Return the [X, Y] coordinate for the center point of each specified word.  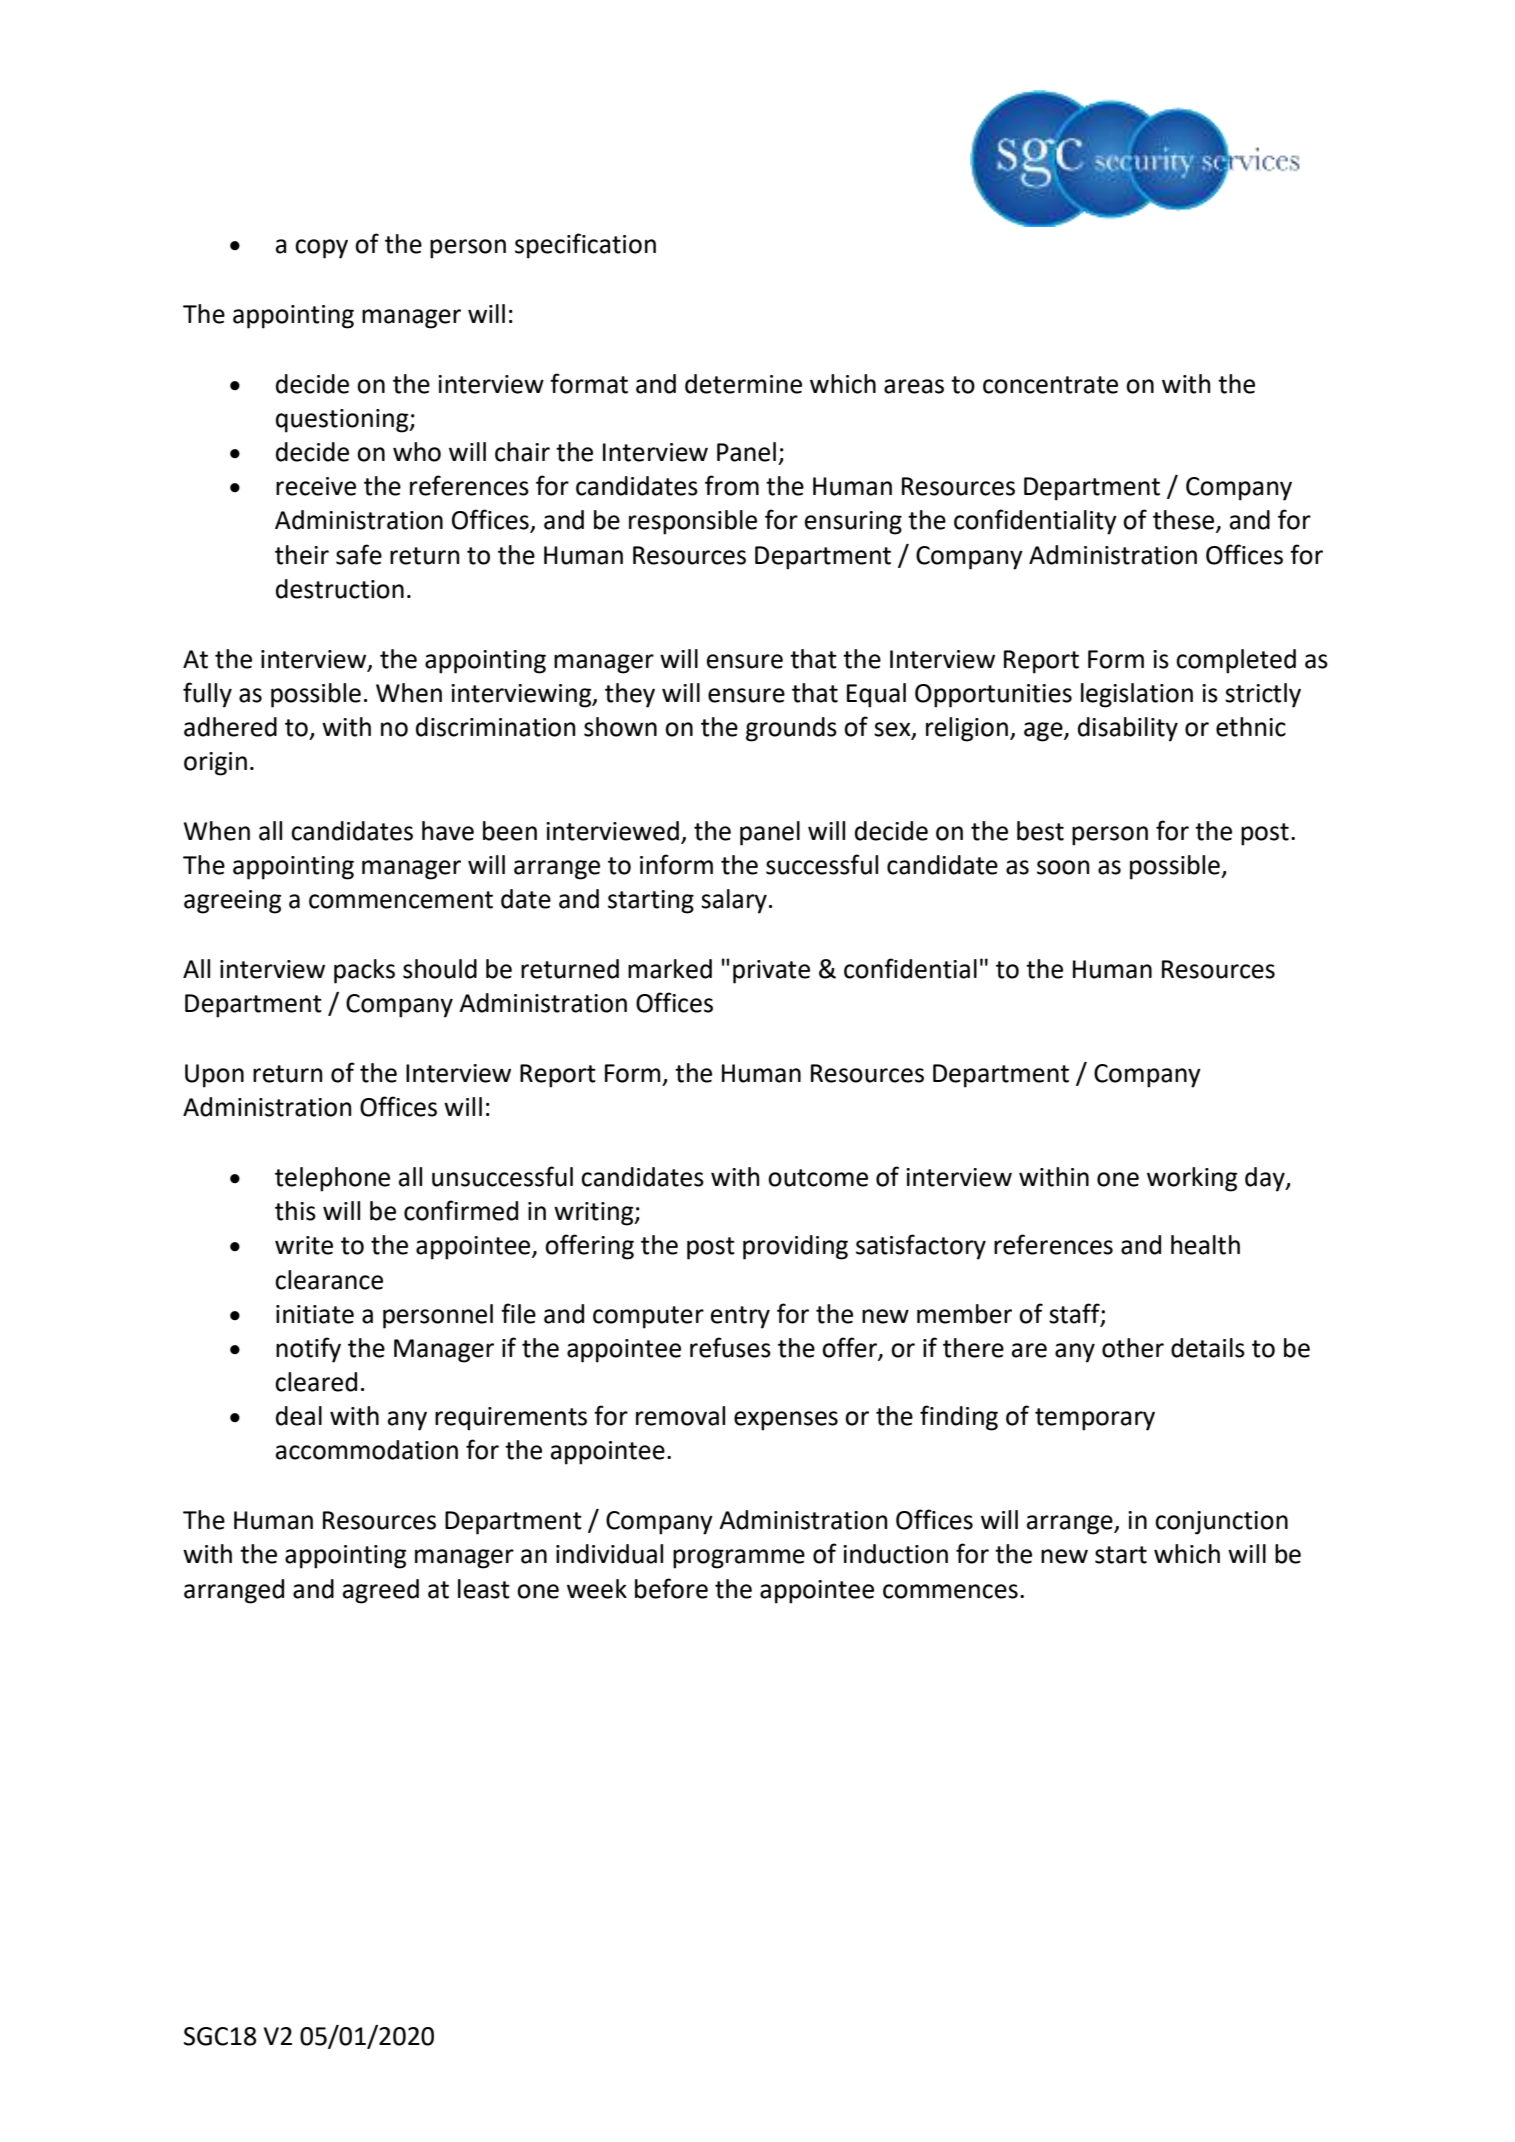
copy [321, 249]
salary [734, 901]
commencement [401, 900]
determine [743, 384]
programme [739, 1559]
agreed [381, 1591]
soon [1063, 867]
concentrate [1050, 385]
